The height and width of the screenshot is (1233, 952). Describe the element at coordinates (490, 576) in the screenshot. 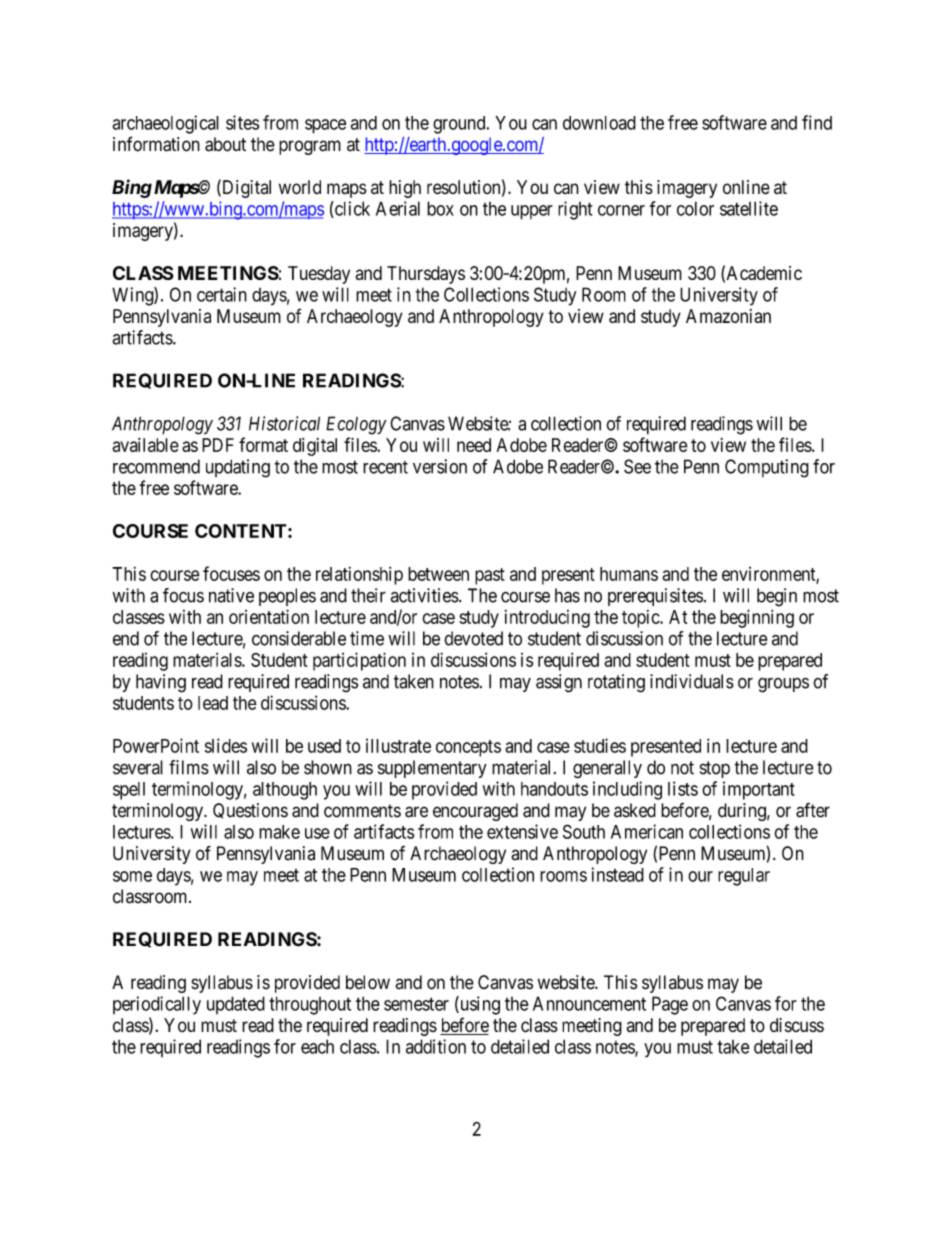

I see `past` at that location.
